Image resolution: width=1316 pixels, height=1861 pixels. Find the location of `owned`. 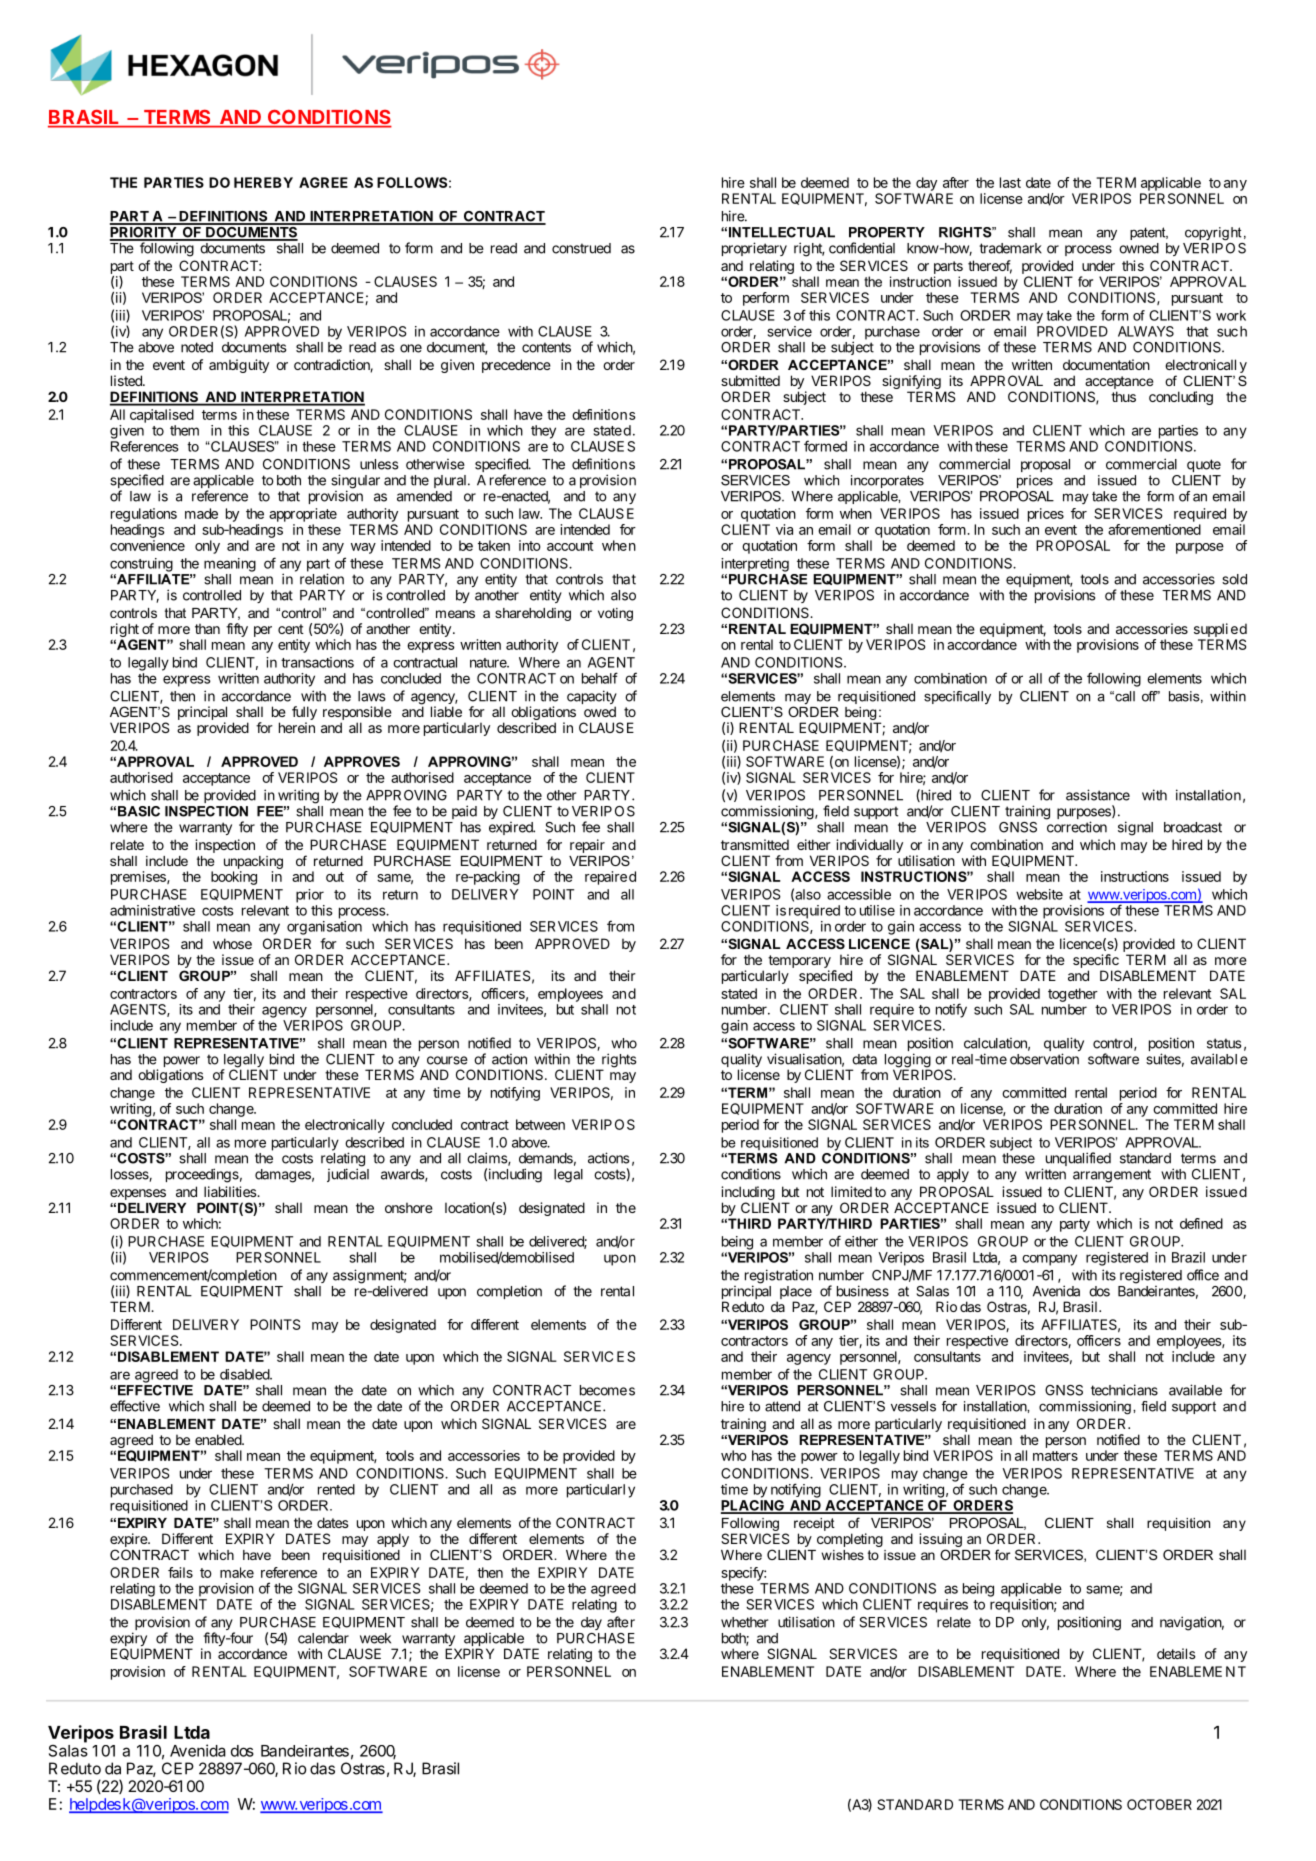

owned is located at coordinates (1139, 248).
